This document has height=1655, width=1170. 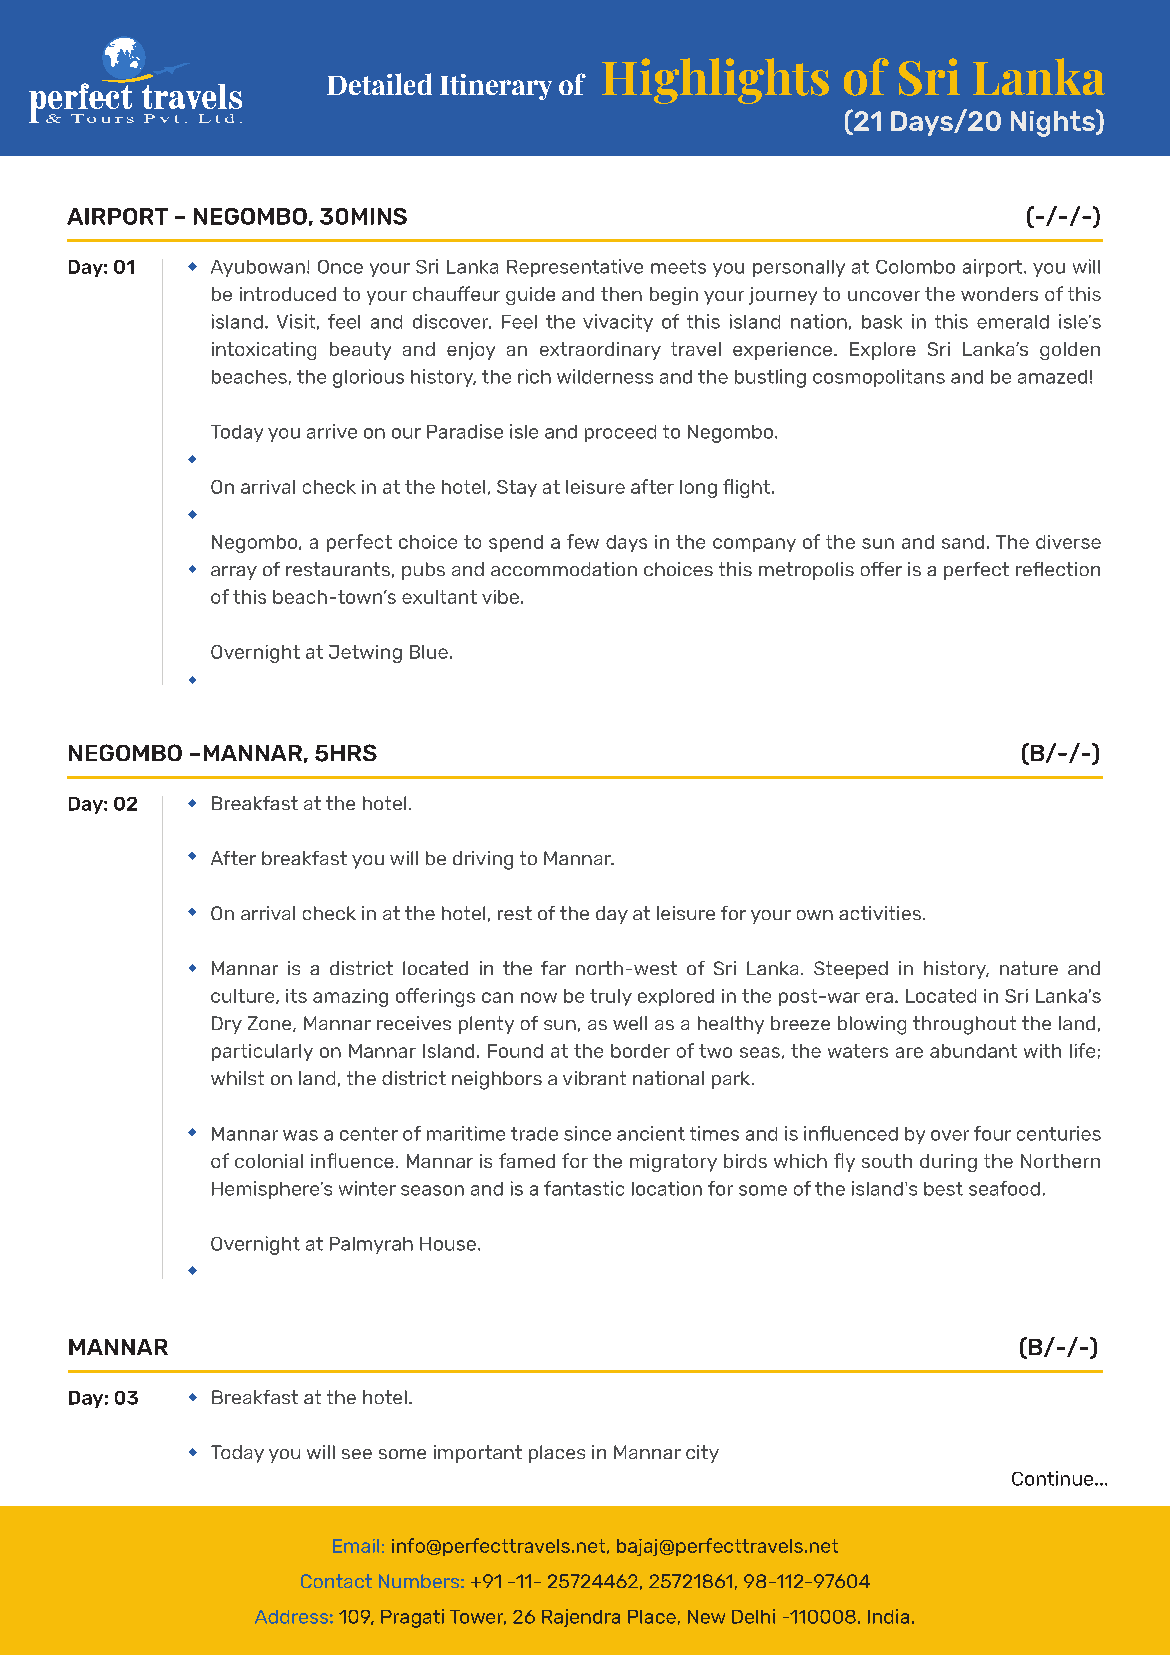 What do you see at coordinates (640, 1051) in the document?
I see `border` at bounding box center [640, 1051].
